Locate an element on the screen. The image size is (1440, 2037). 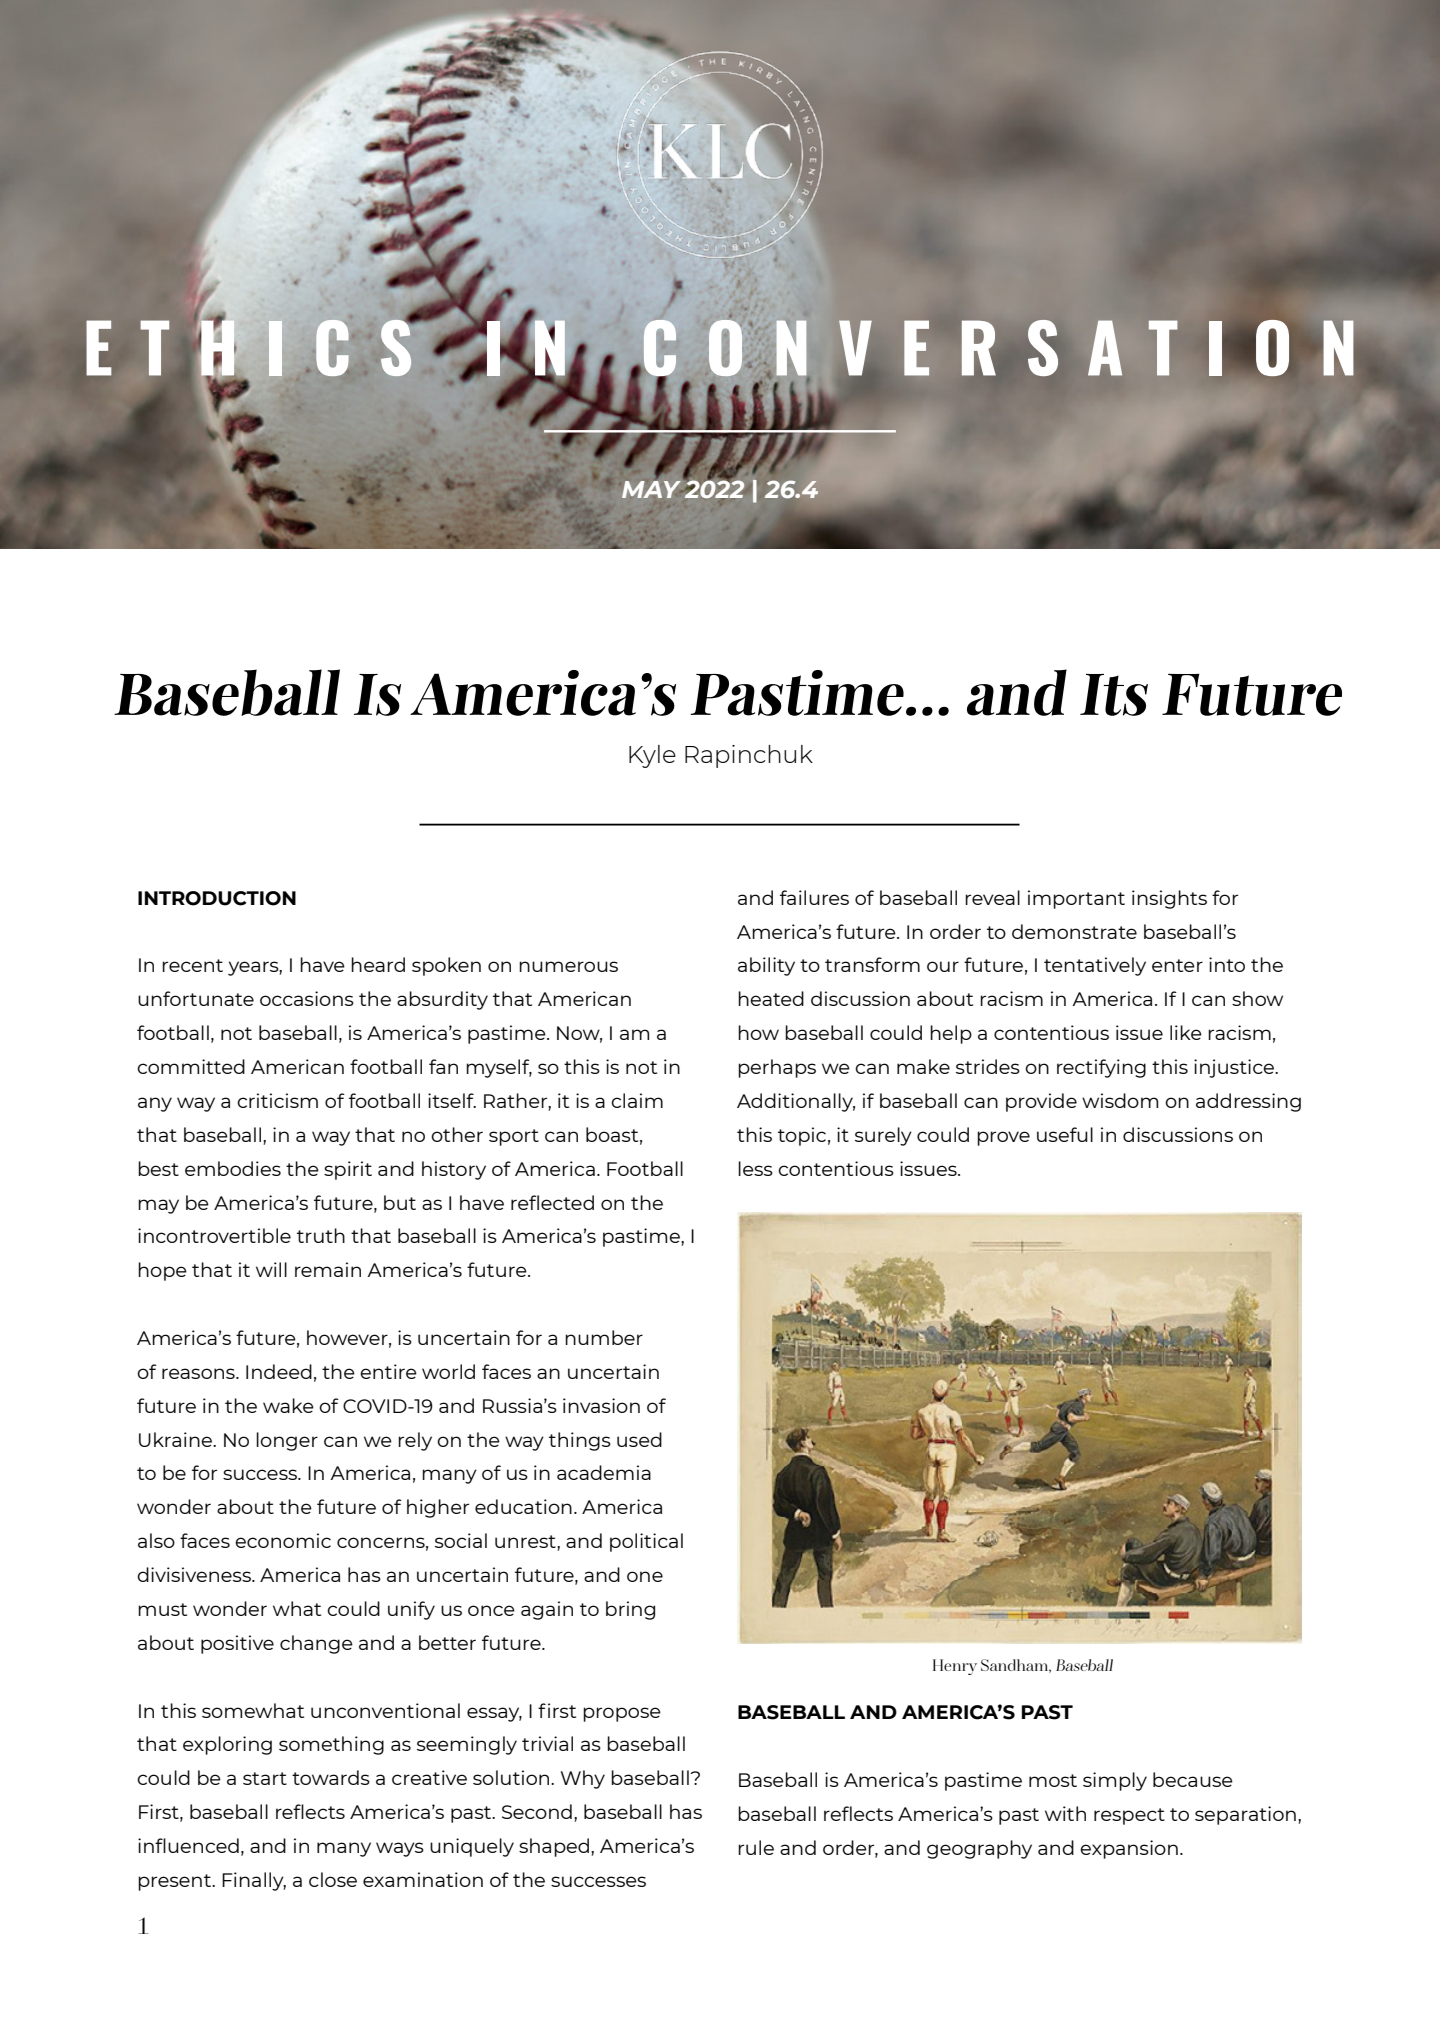
Finally is located at coordinates (254, 1881).
